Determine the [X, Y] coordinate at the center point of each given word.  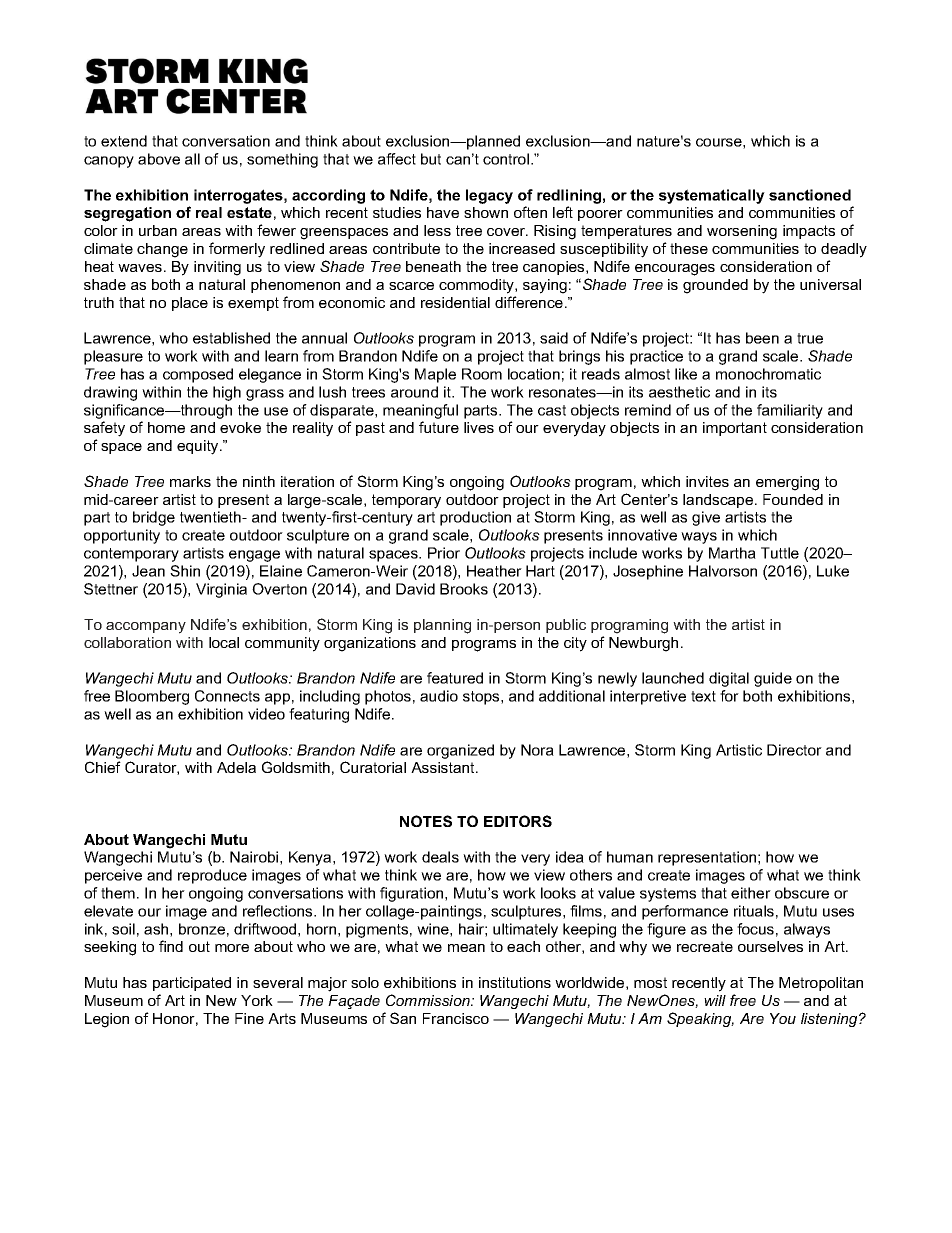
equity [199, 447]
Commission [429, 1000]
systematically [712, 196]
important [735, 429]
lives [479, 427]
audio [439, 696]
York [257, 1000]
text [703, 696]
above [159, 159]
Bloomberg [152, 697]
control [507, 159]
